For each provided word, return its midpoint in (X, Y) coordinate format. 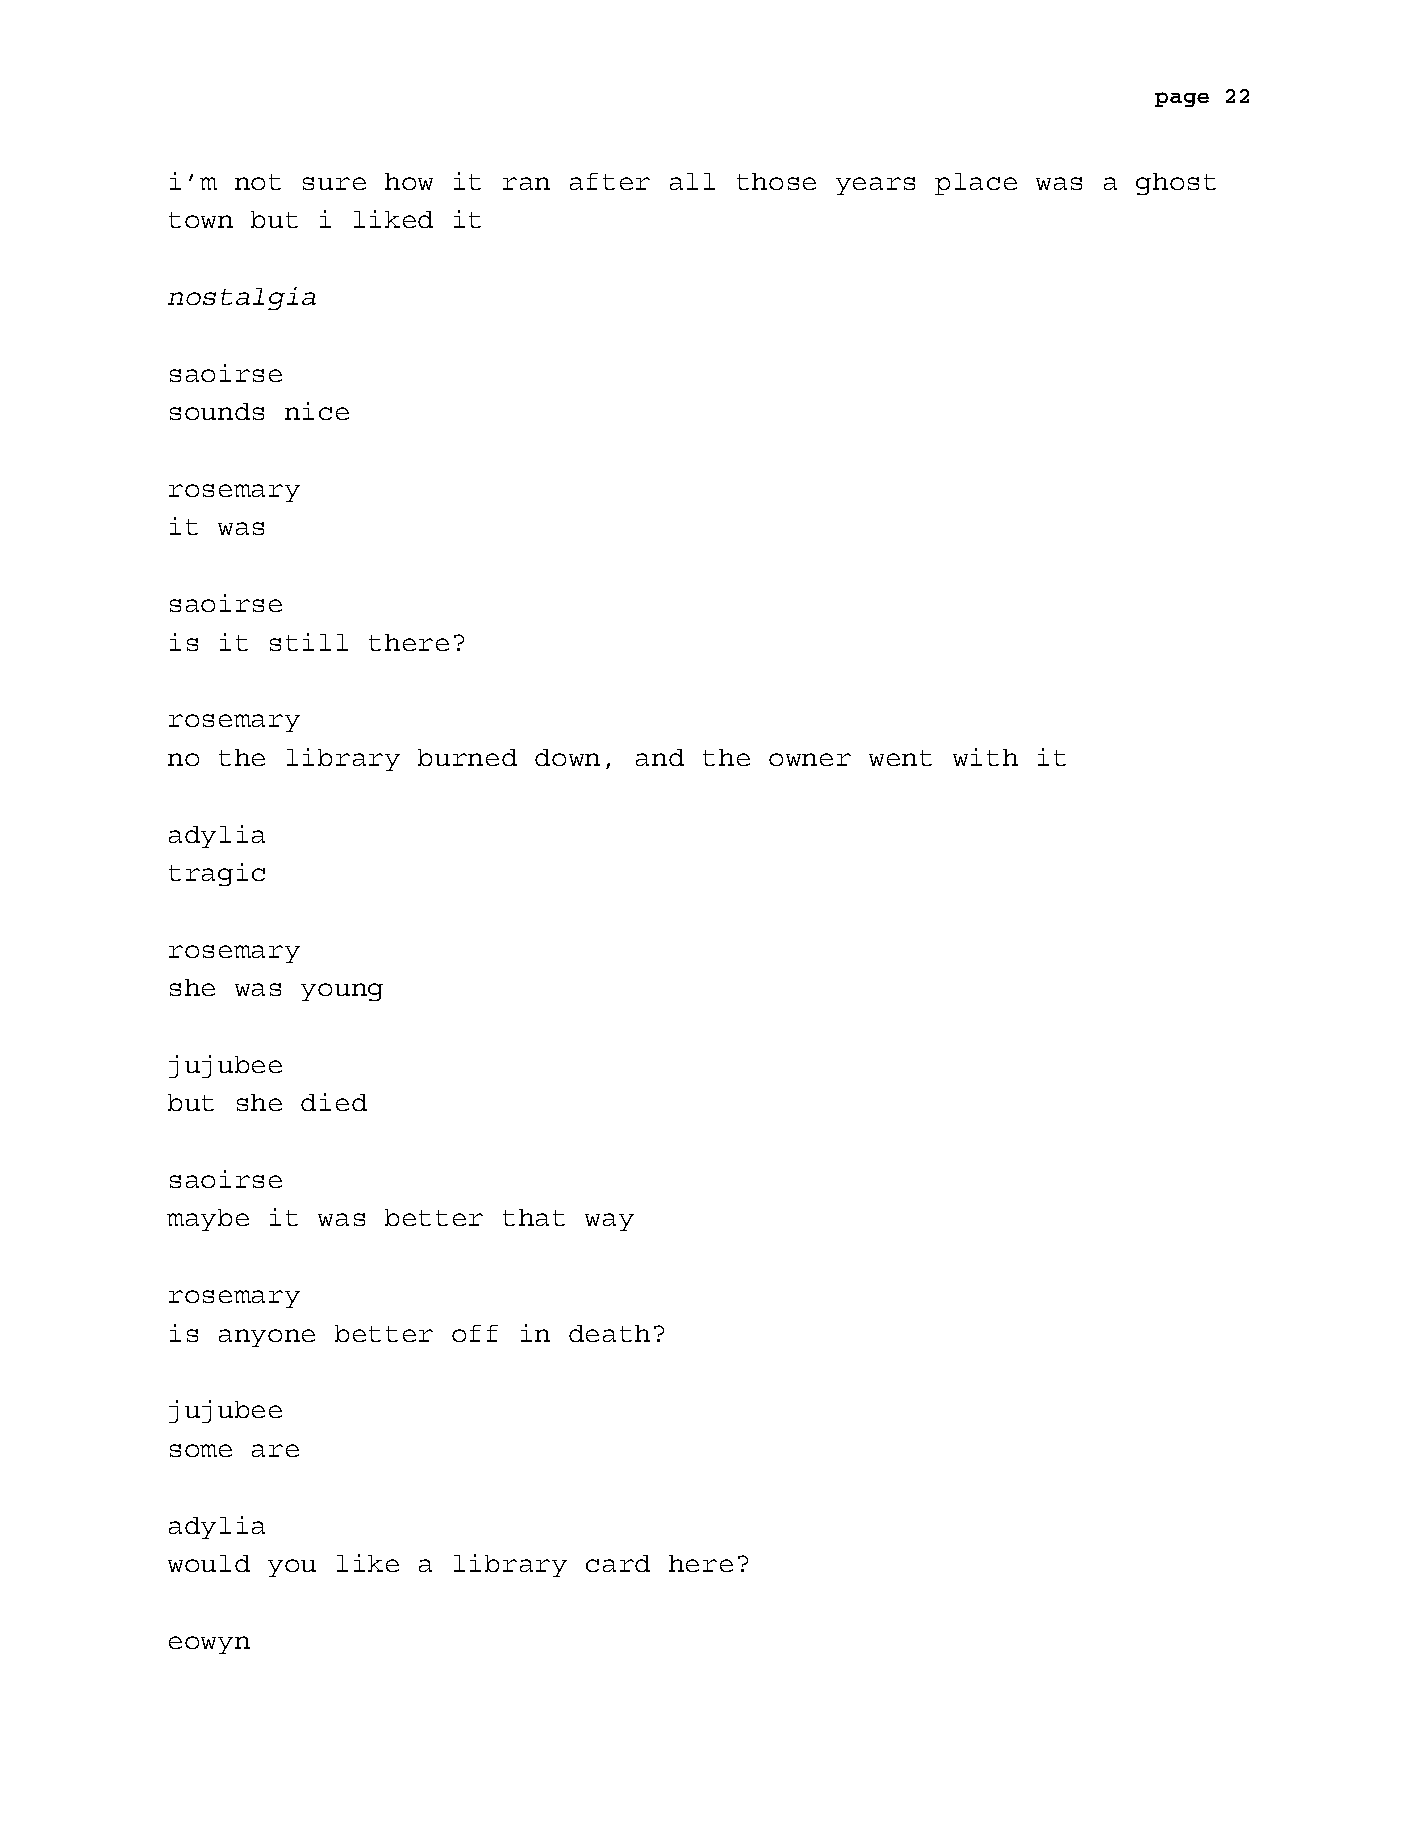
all (692, 181)
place (976, 184)
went (900, 758)
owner (810, 759)
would (209, 1563)
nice (317, 411)
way (609, 1222)
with (985, 757)
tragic (217, 874)
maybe (208, 1220)
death (609, 1333)
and (660, 757)
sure (334, 183)
